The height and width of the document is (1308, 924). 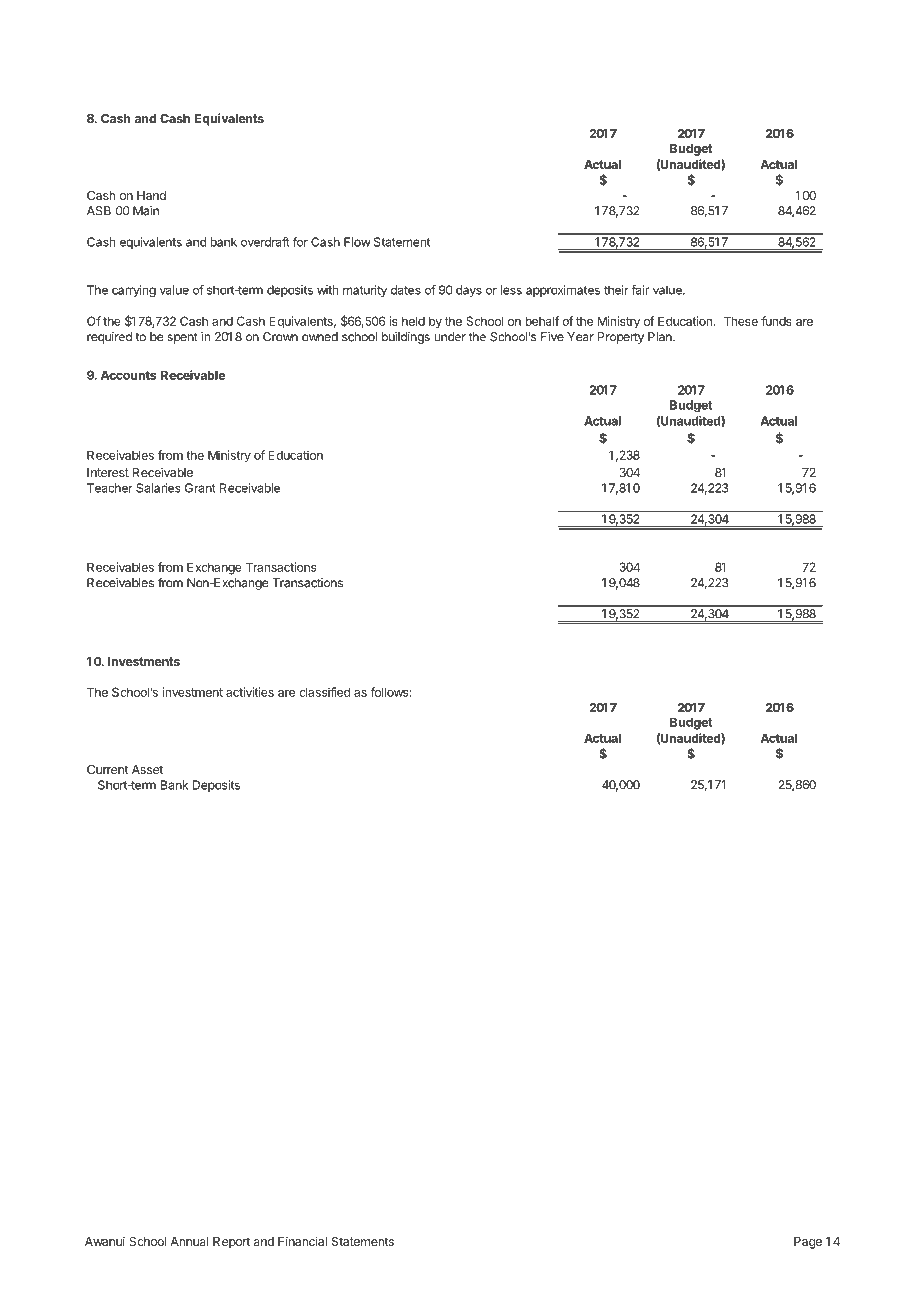 I want to click on activities, so click(x=250, y=692).
